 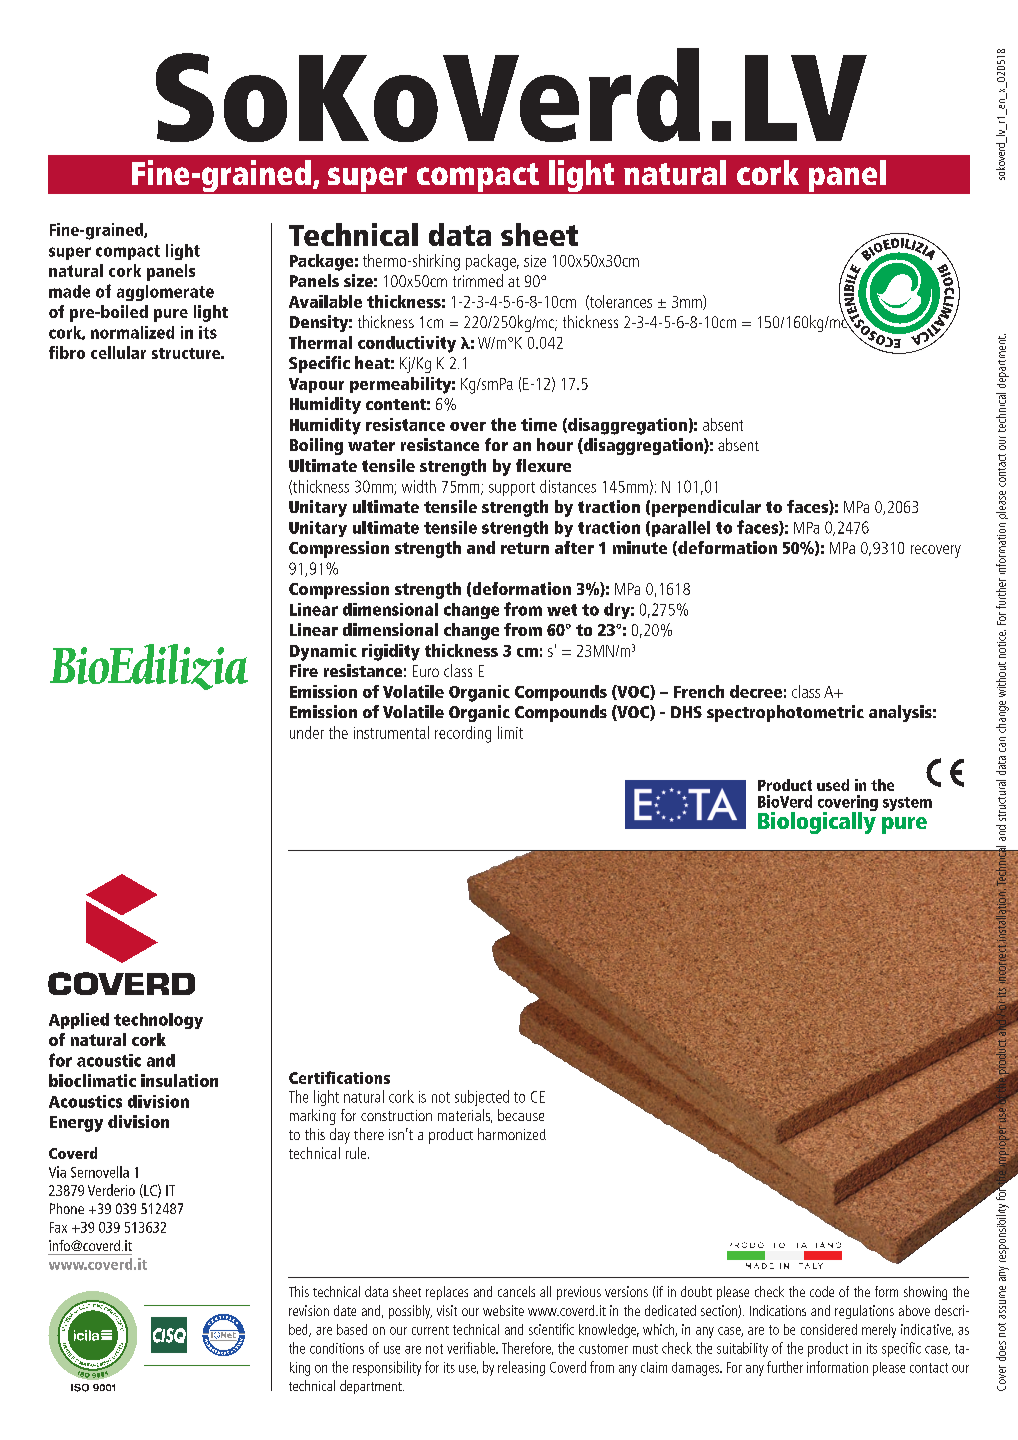 I want to click on Dynamic, so click(x=323, y=652).
